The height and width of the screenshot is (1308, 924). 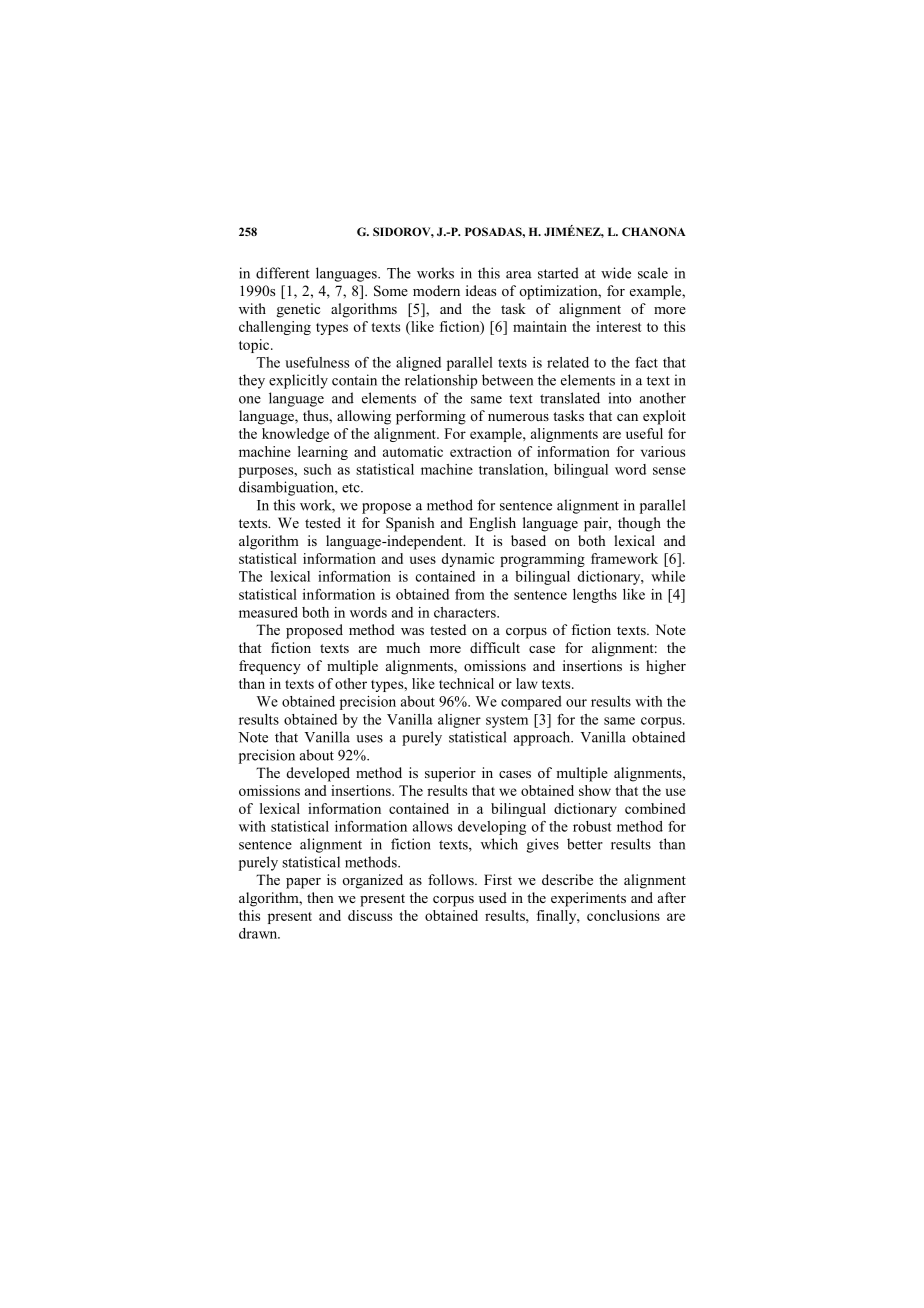 What do you see at coordinates (481, 290) in the screenshot?
I see `ideas` at bounding box center [481, 290].
